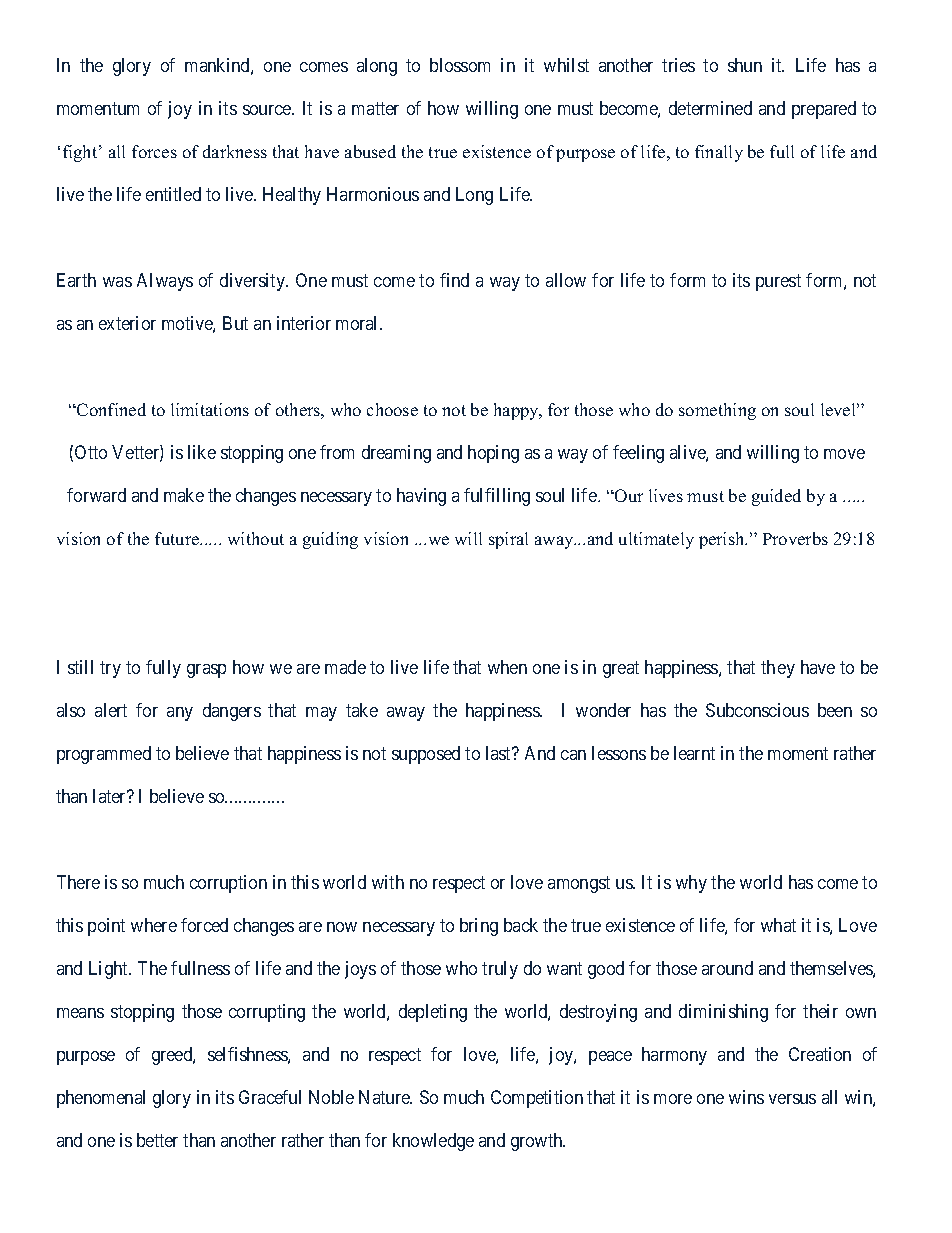 This screenshot has height=1233, width=952. Describe the element at coordinates (375, 109) in the screenshot. I see `matter` at that location.
